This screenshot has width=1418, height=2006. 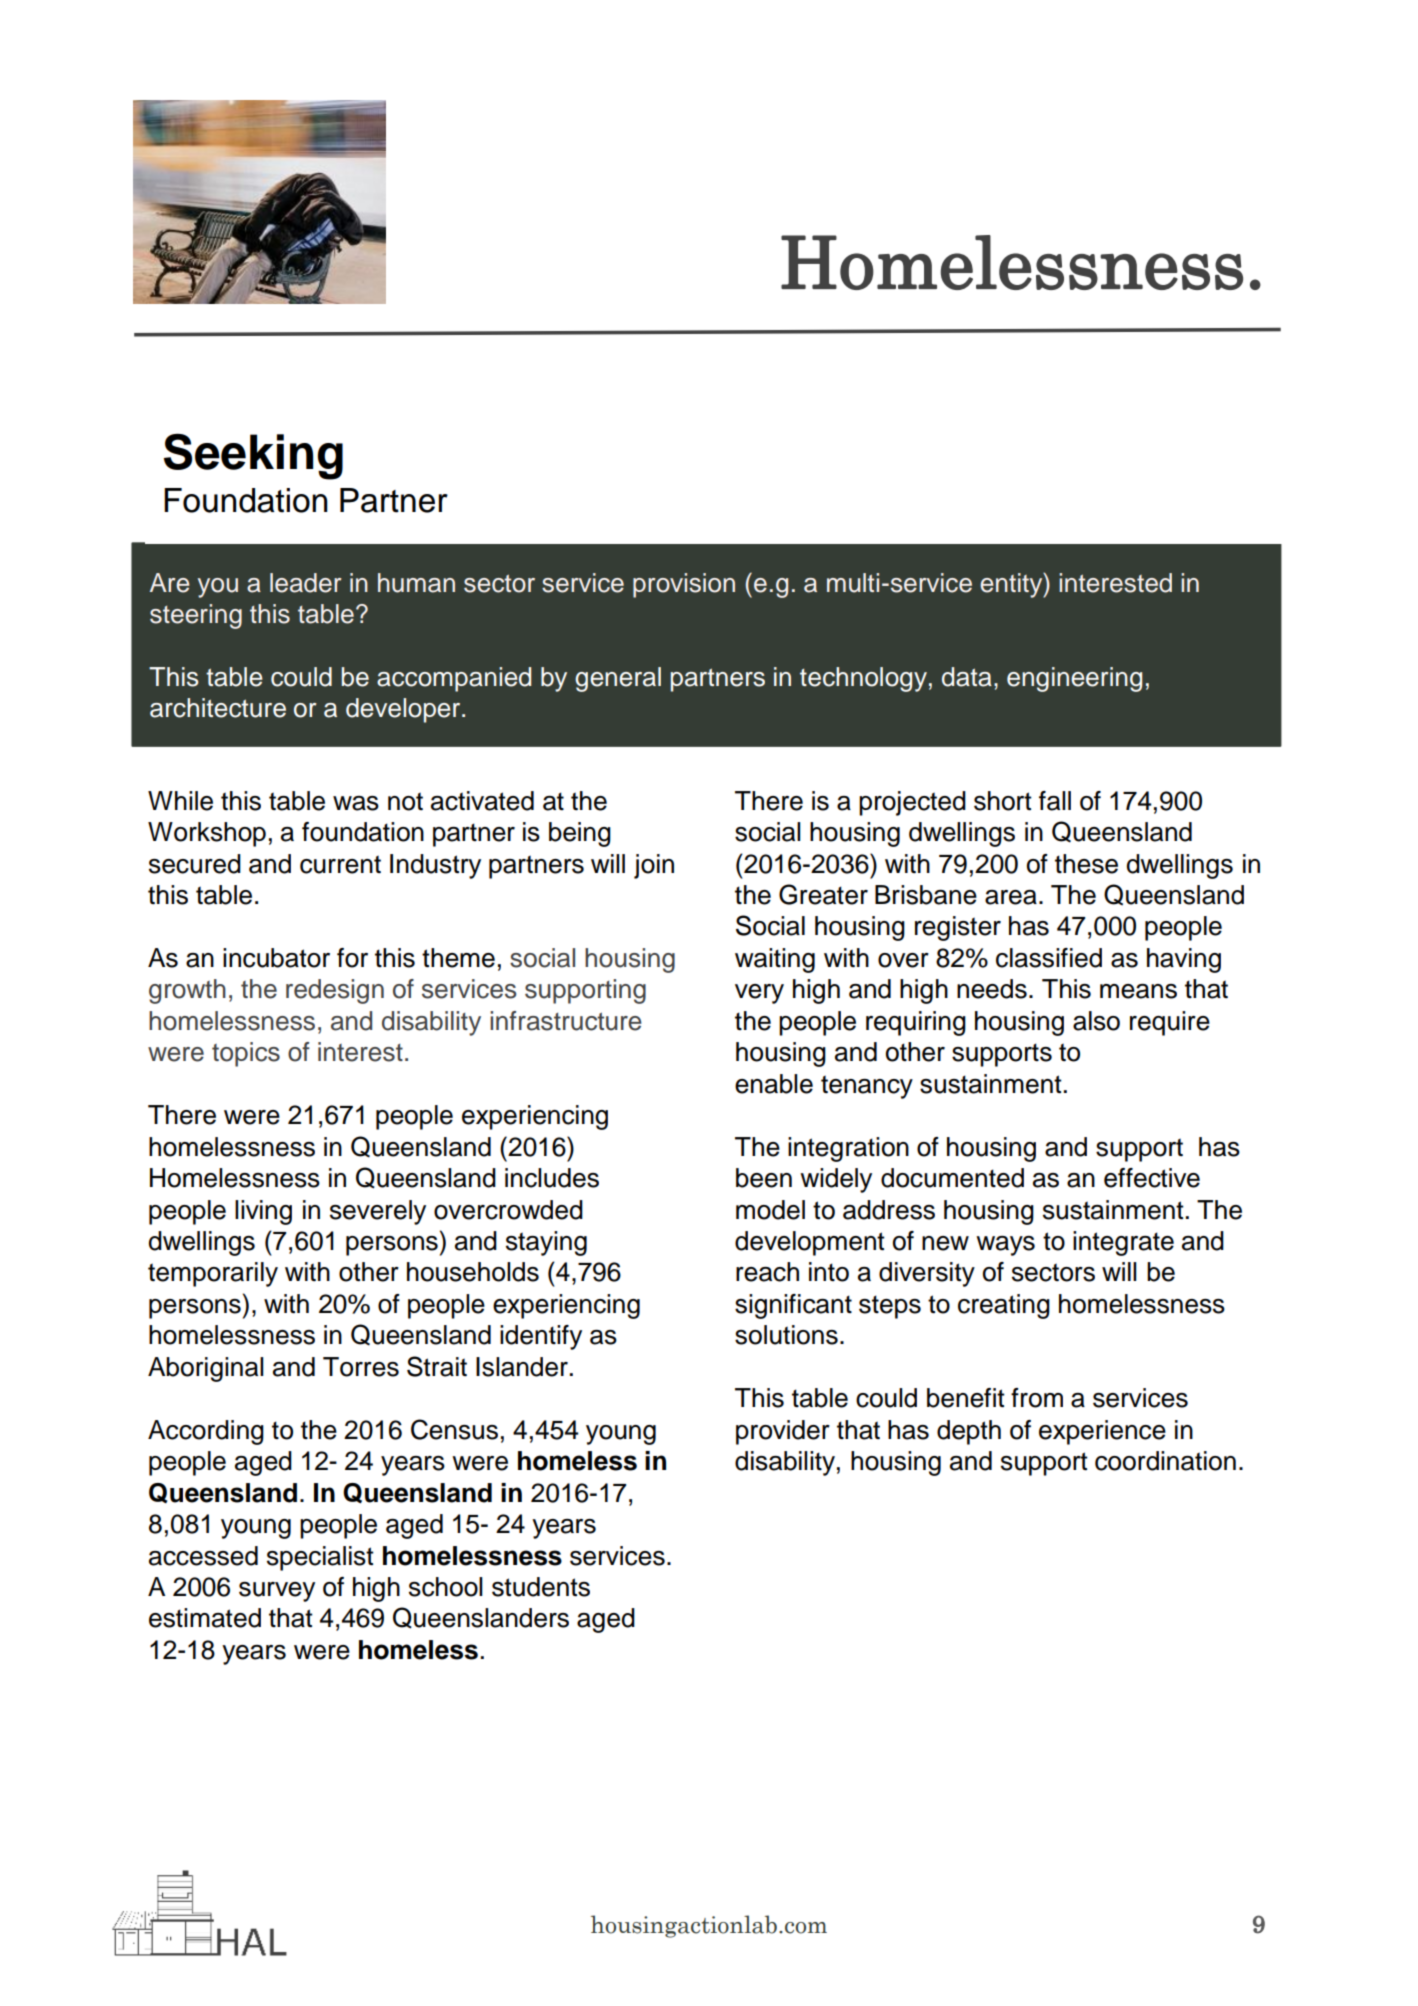 What do you see at coordinates (1165, 1461) in the screenshot?
I see `coordination` at bounding box center [1165, 1461].
